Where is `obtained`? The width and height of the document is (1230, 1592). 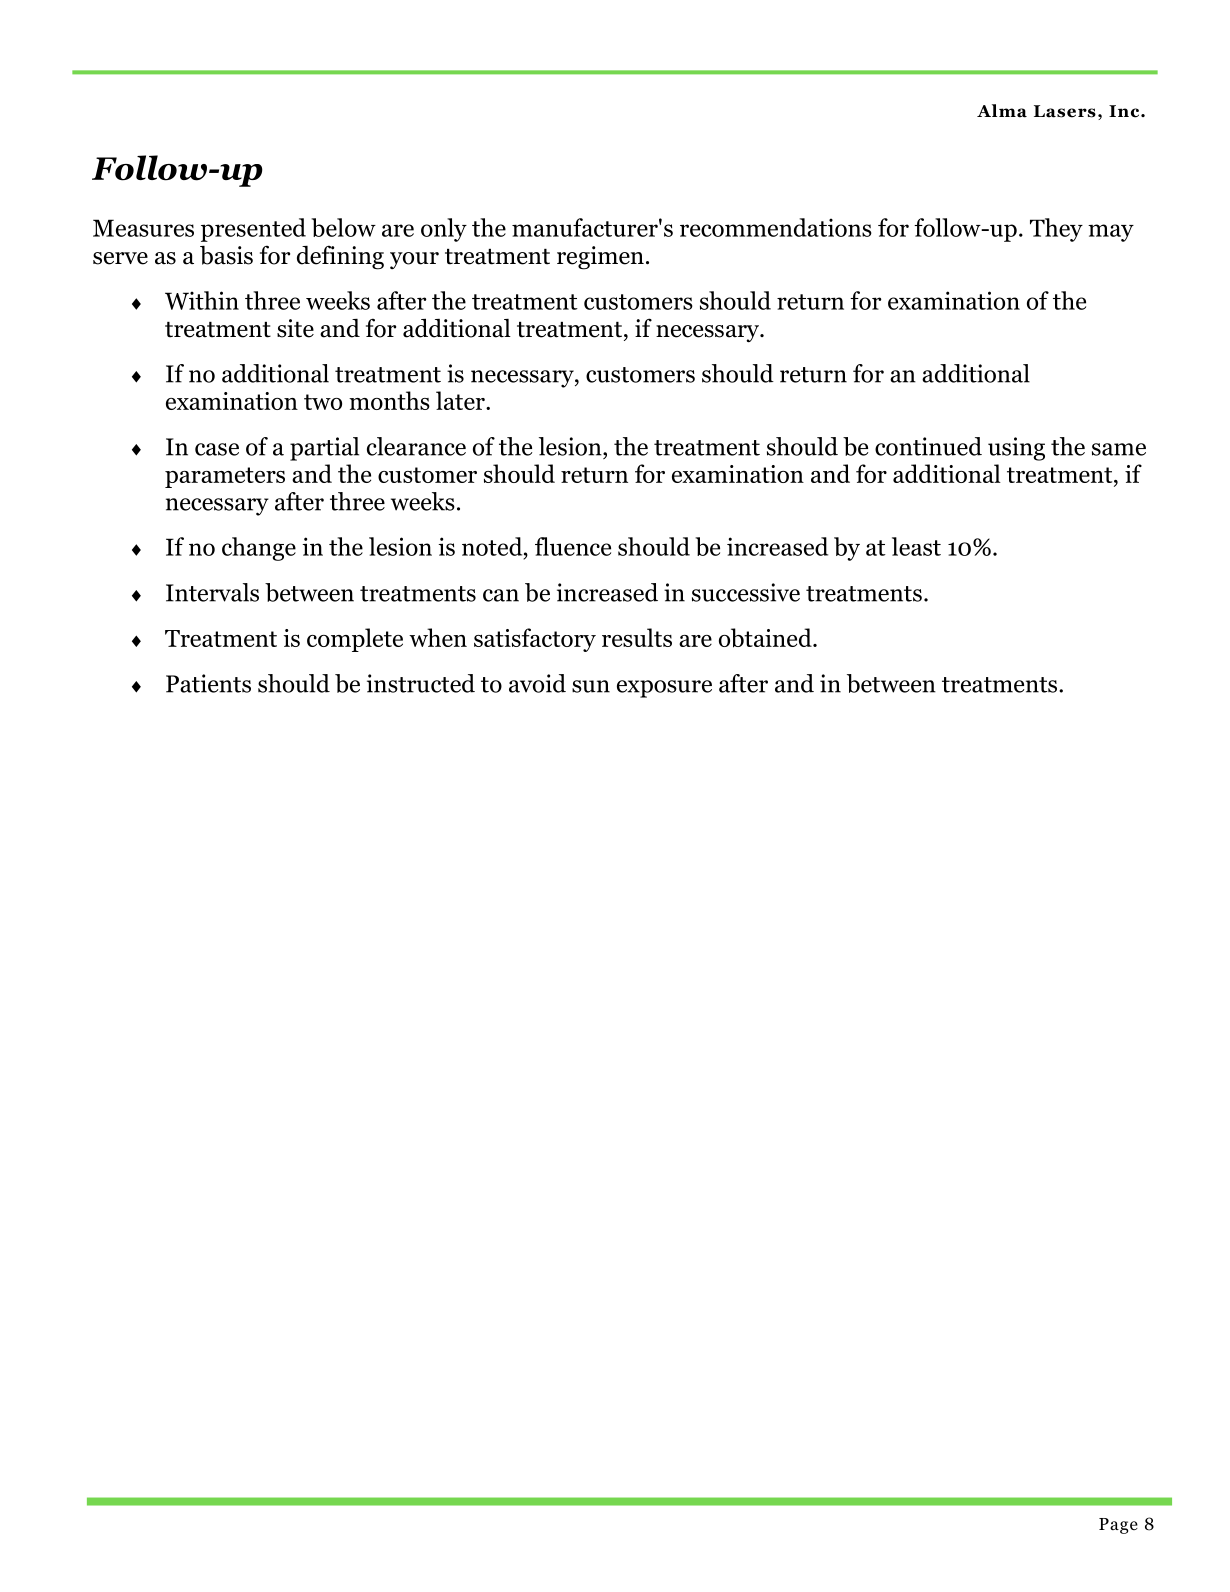
obtained is located at coordinates (766, 638).
